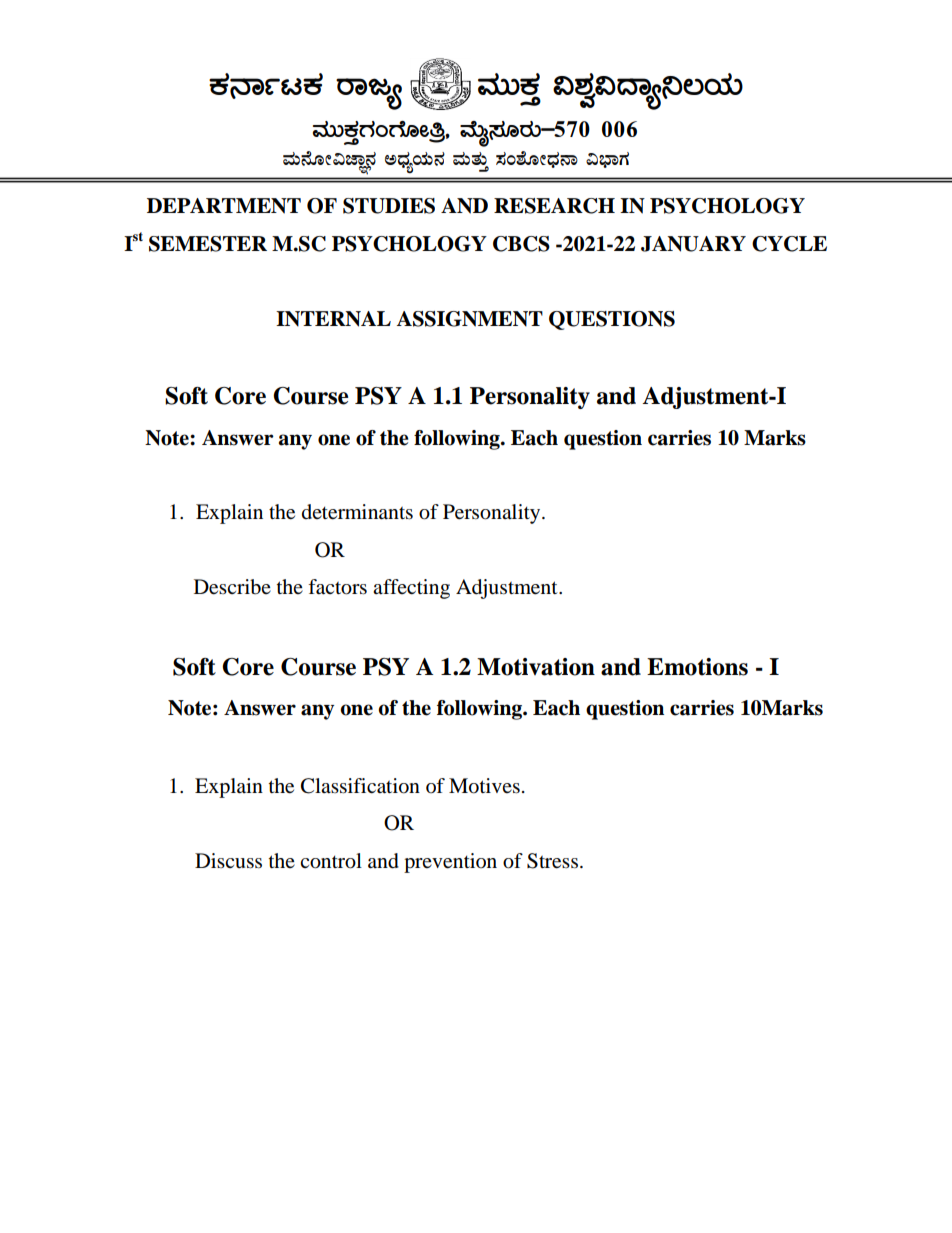 The height and width of the screenshot is (1233, 952). I want to click on Motivation, so click(536, 667).
